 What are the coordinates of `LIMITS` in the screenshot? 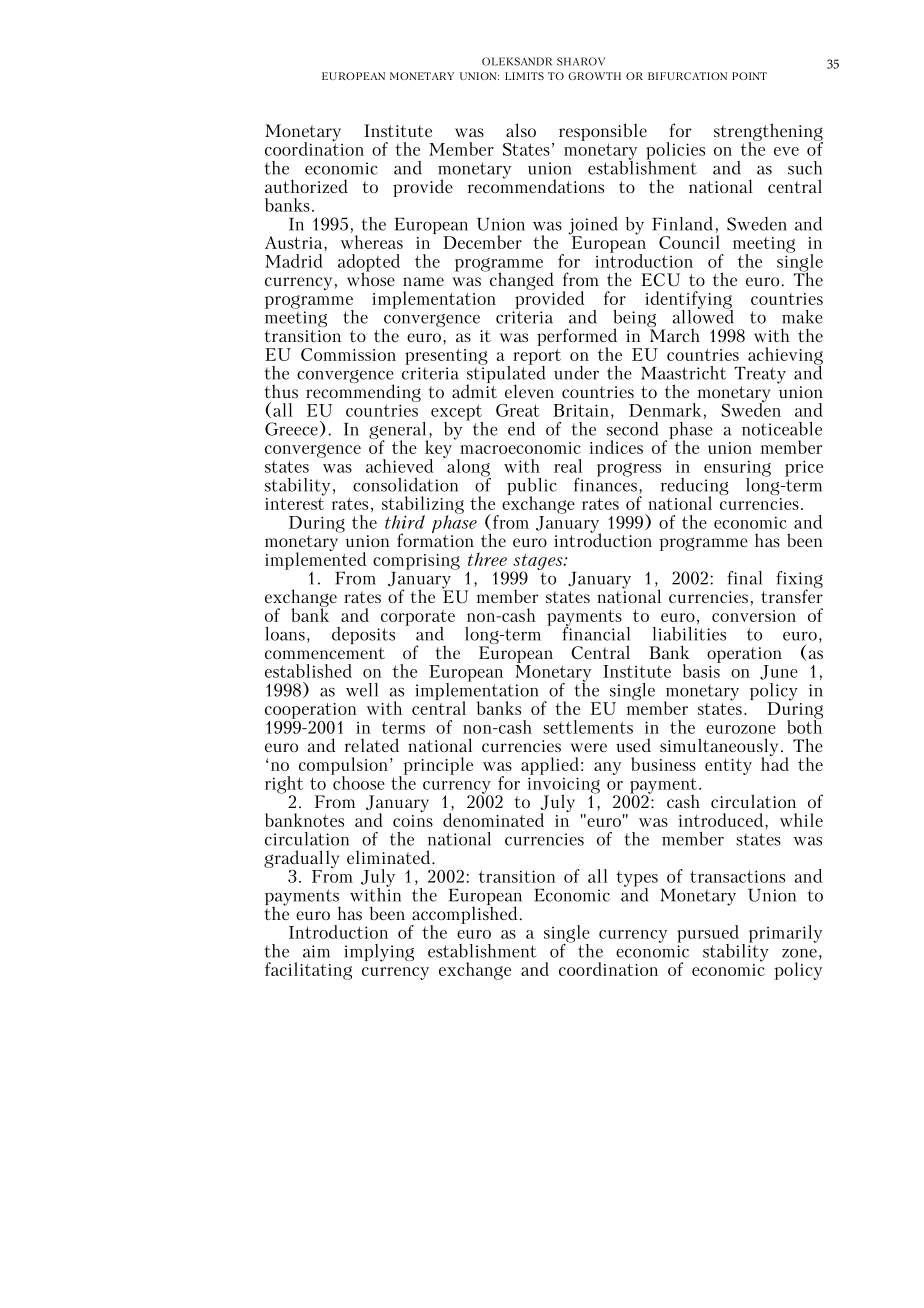 It's located at (524, 76).
